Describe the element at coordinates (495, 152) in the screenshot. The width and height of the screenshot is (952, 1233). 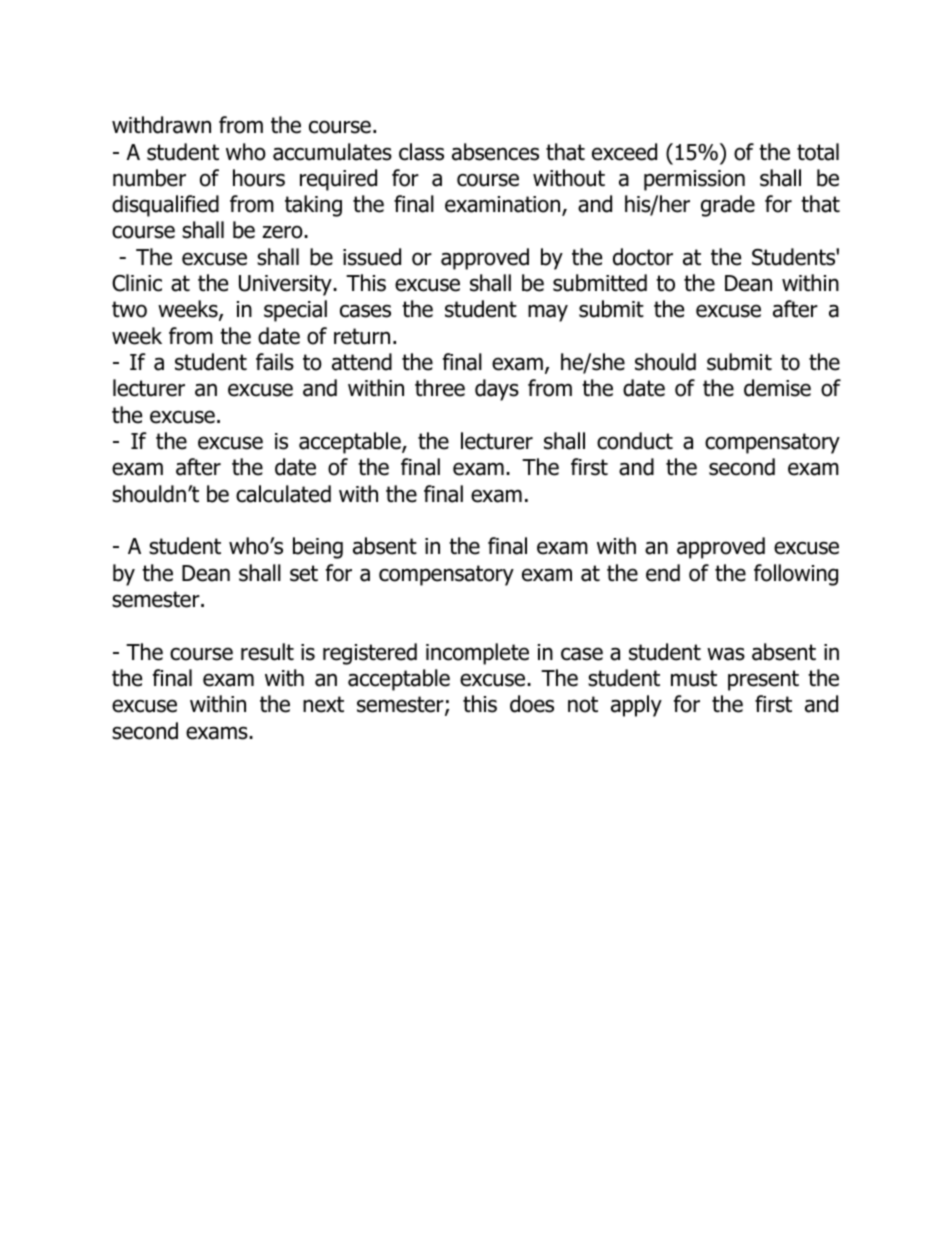
I see `absences` at that location.
